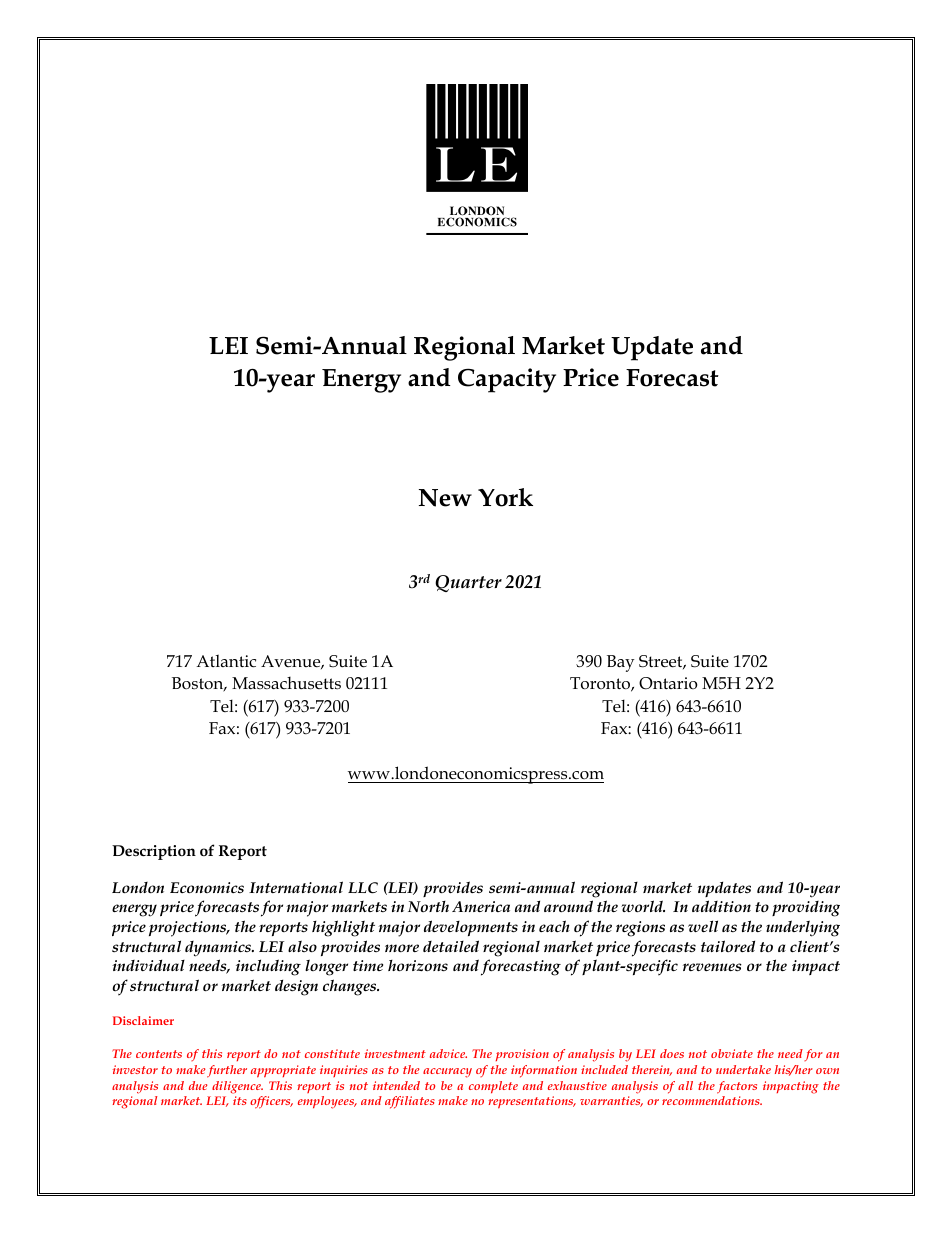 The image size is (952, 1233). I want to click on complete, so click(493, 1087).
